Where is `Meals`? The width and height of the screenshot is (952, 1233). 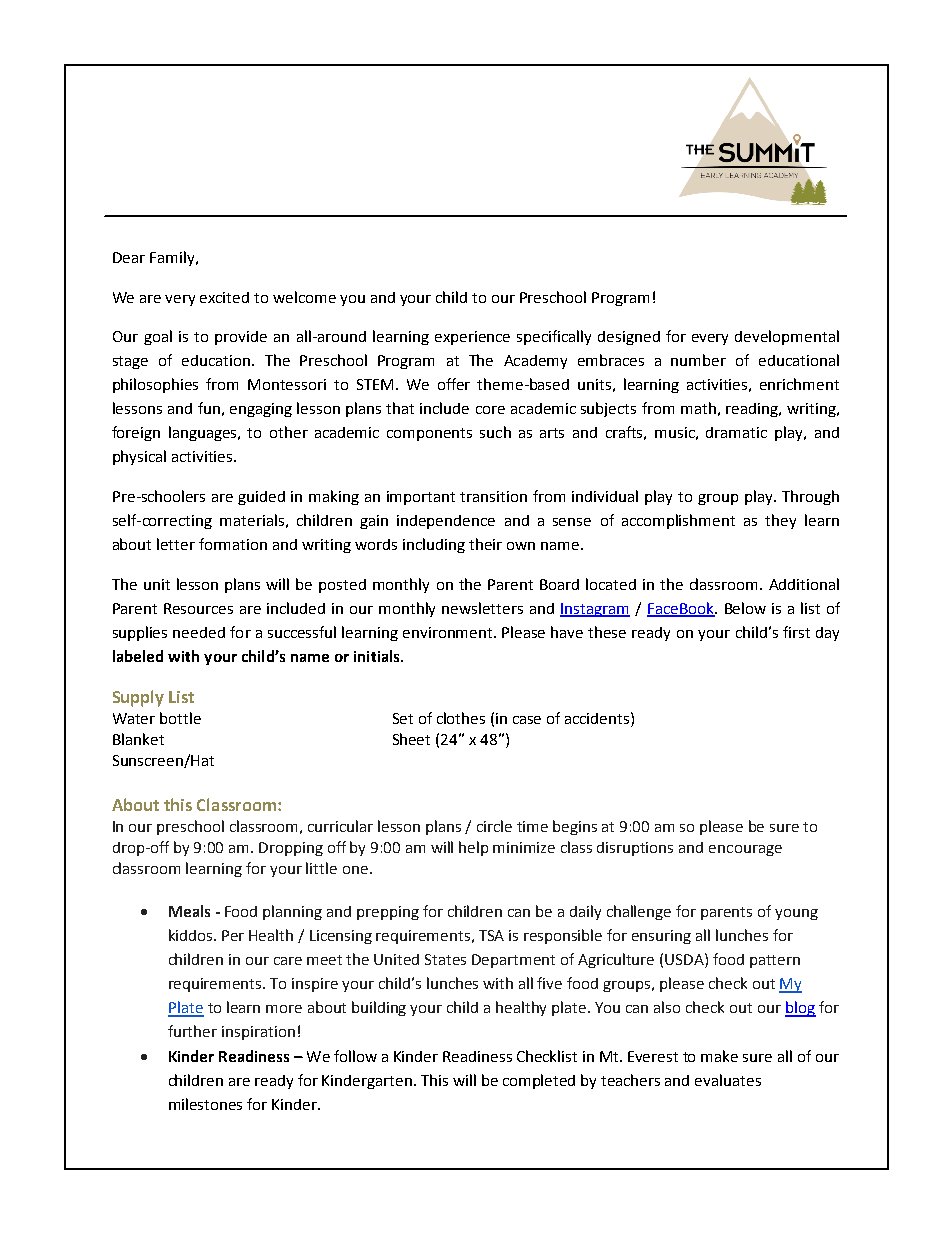
Meals is located at coordinates (189, 911).
